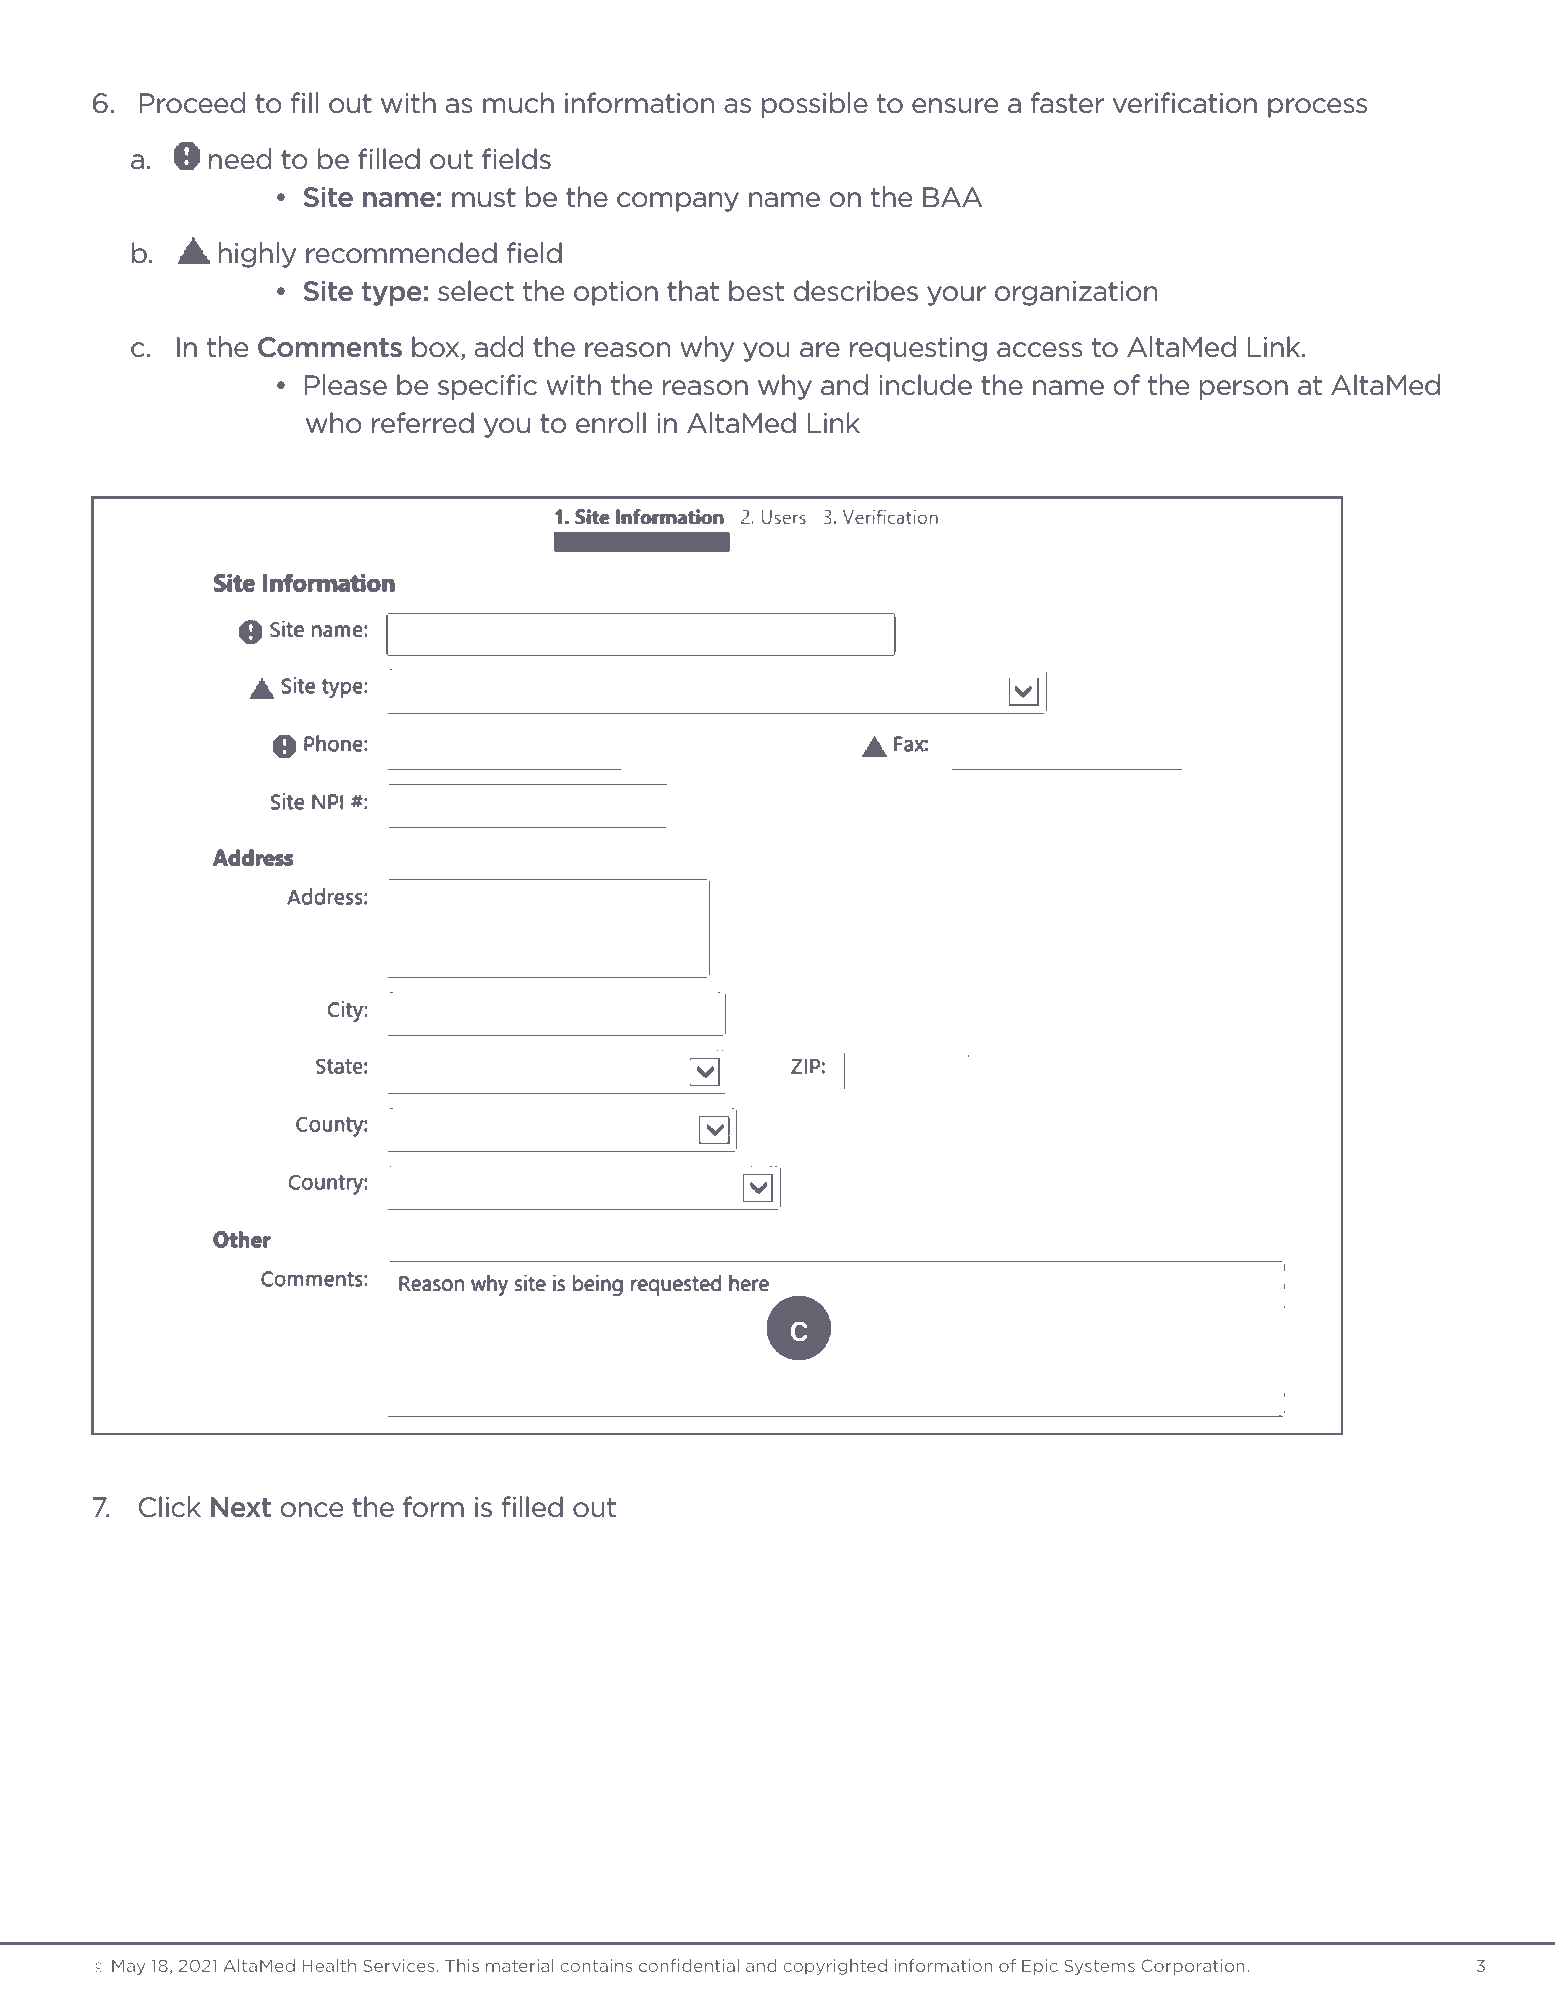  What do you see at coordinates (241, 1507) in the screenshot?
I see `Next` at bounding box center [241, 1507].
